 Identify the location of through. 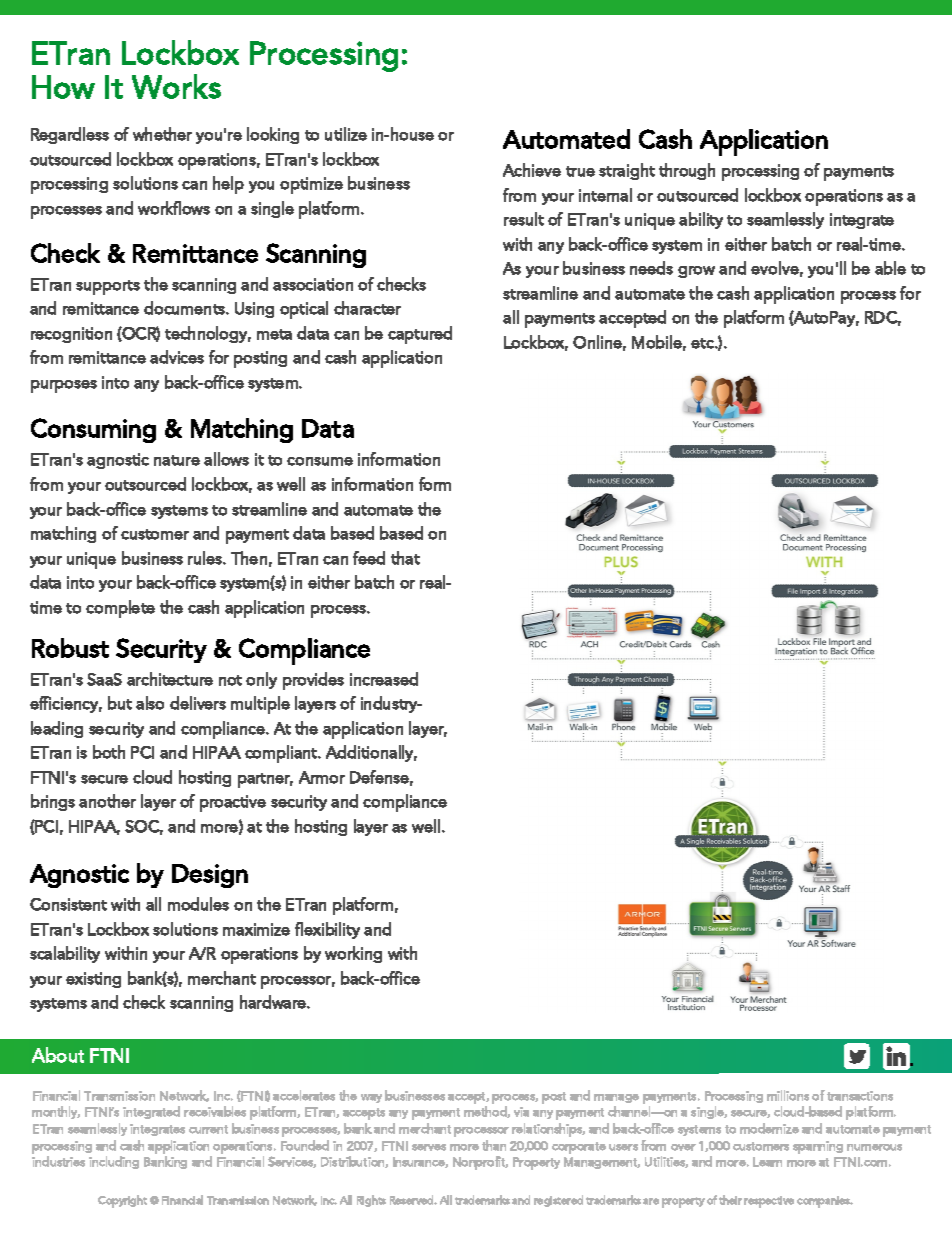
(687, 171).
